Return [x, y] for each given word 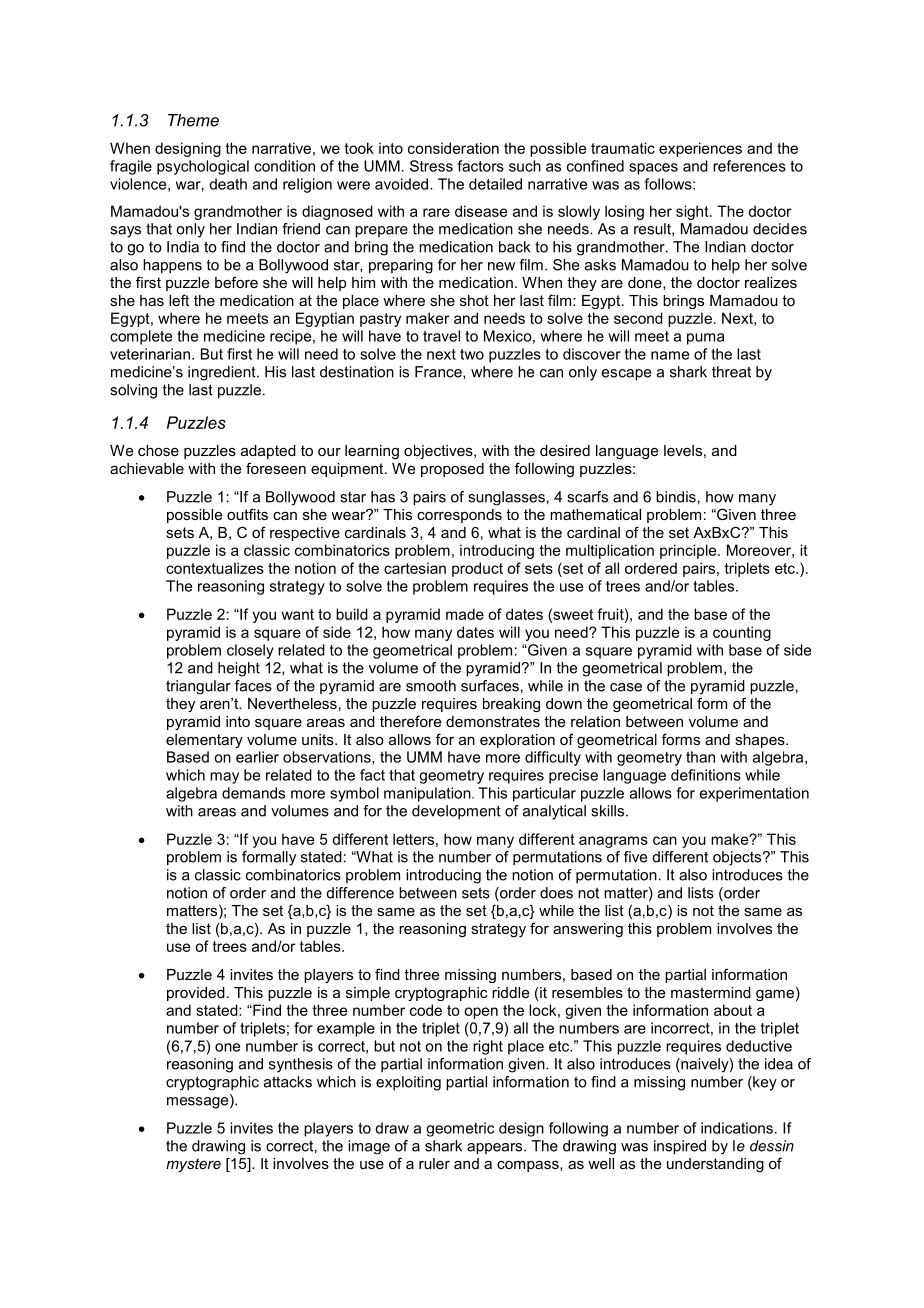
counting [742, 633]
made [465, 614]
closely [250, 651]
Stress [431, 166]
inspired [680, 1147]
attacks [288, 1082]
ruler [434, 1163]
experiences [700, 149]
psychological [203, 167]
